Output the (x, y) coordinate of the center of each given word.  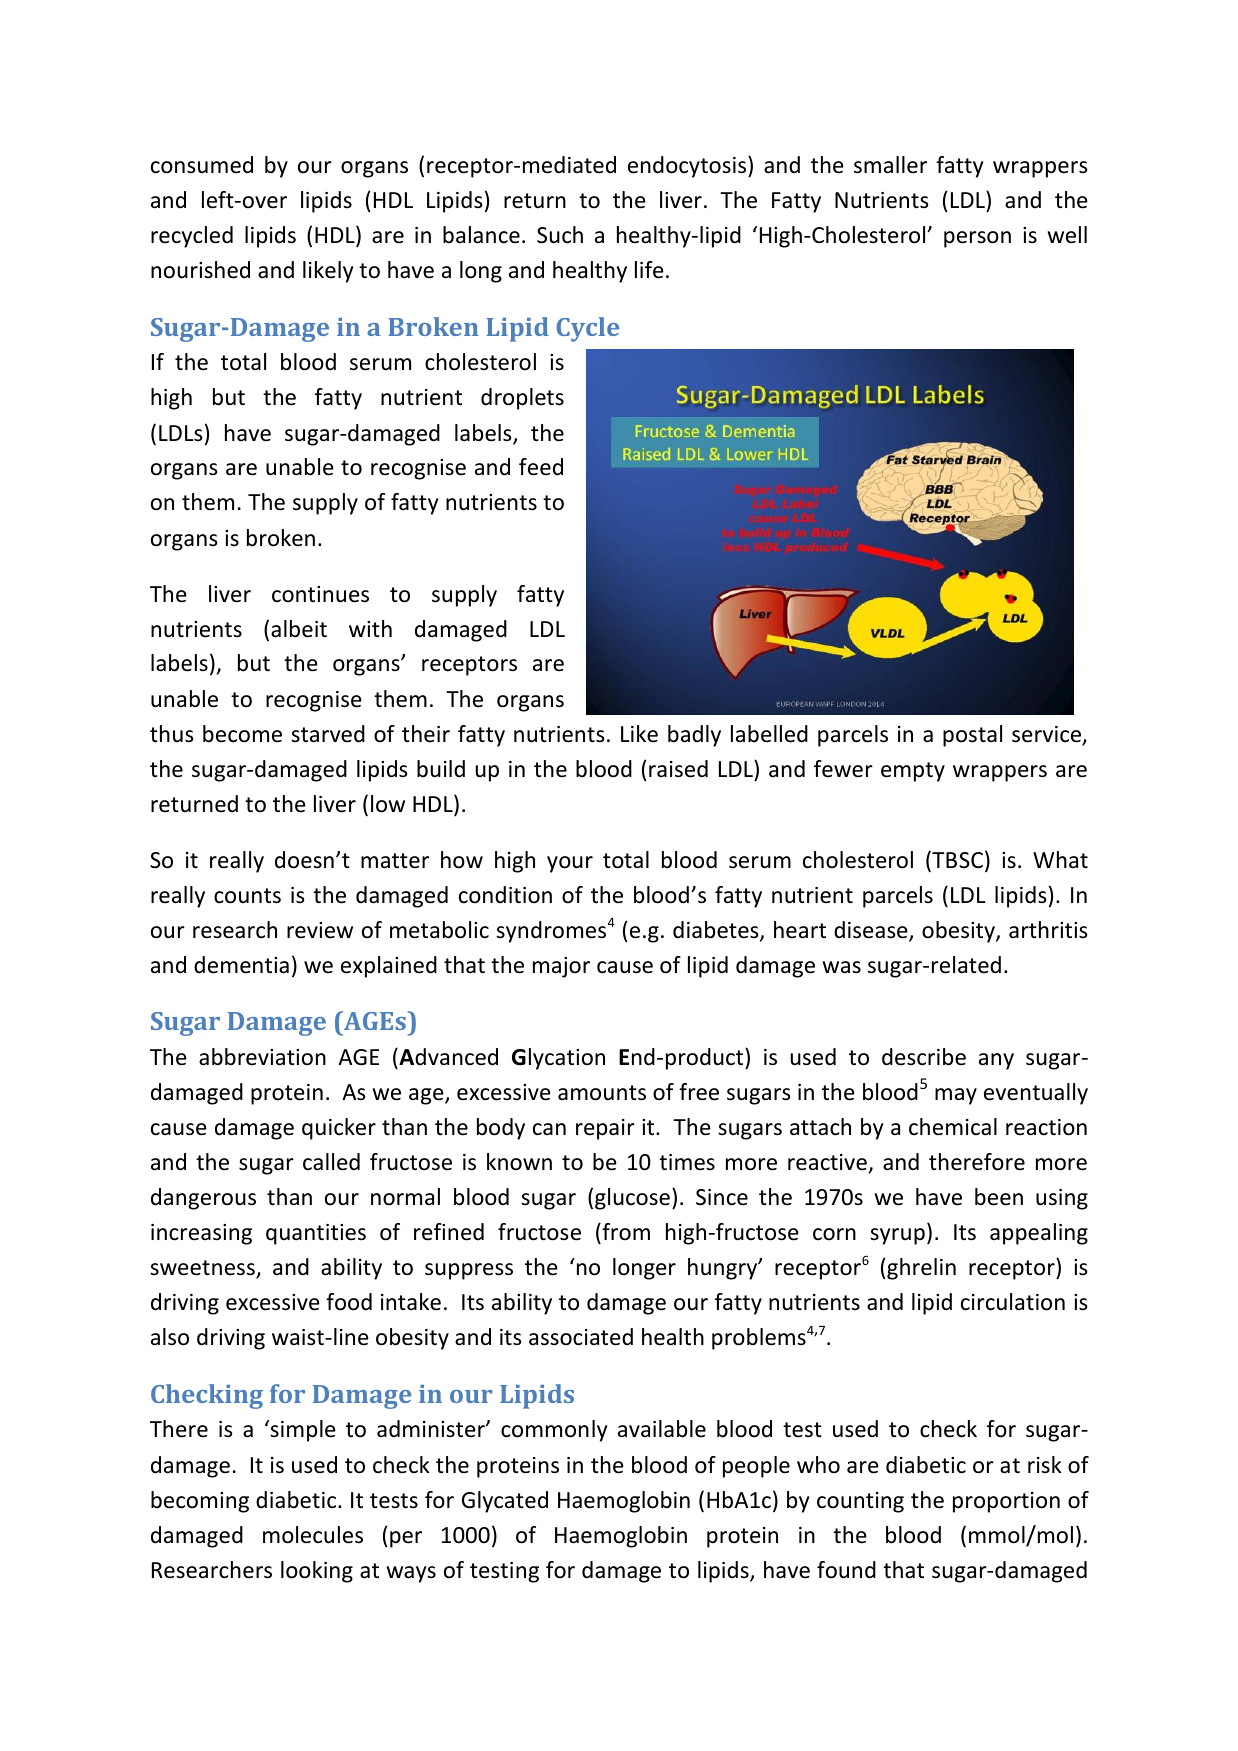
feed (541, 467)
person (977, 239)
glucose (632, 1199)
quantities (316, 1234)
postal (972, 736)
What (1060, 859)
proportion (1006, 1502)
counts (247, 896)
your (570, 864)
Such (560, 235)
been (999, 1197)
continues (320, 594)
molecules (313, 1535)
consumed (202, 165)
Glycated (505, 1502)
